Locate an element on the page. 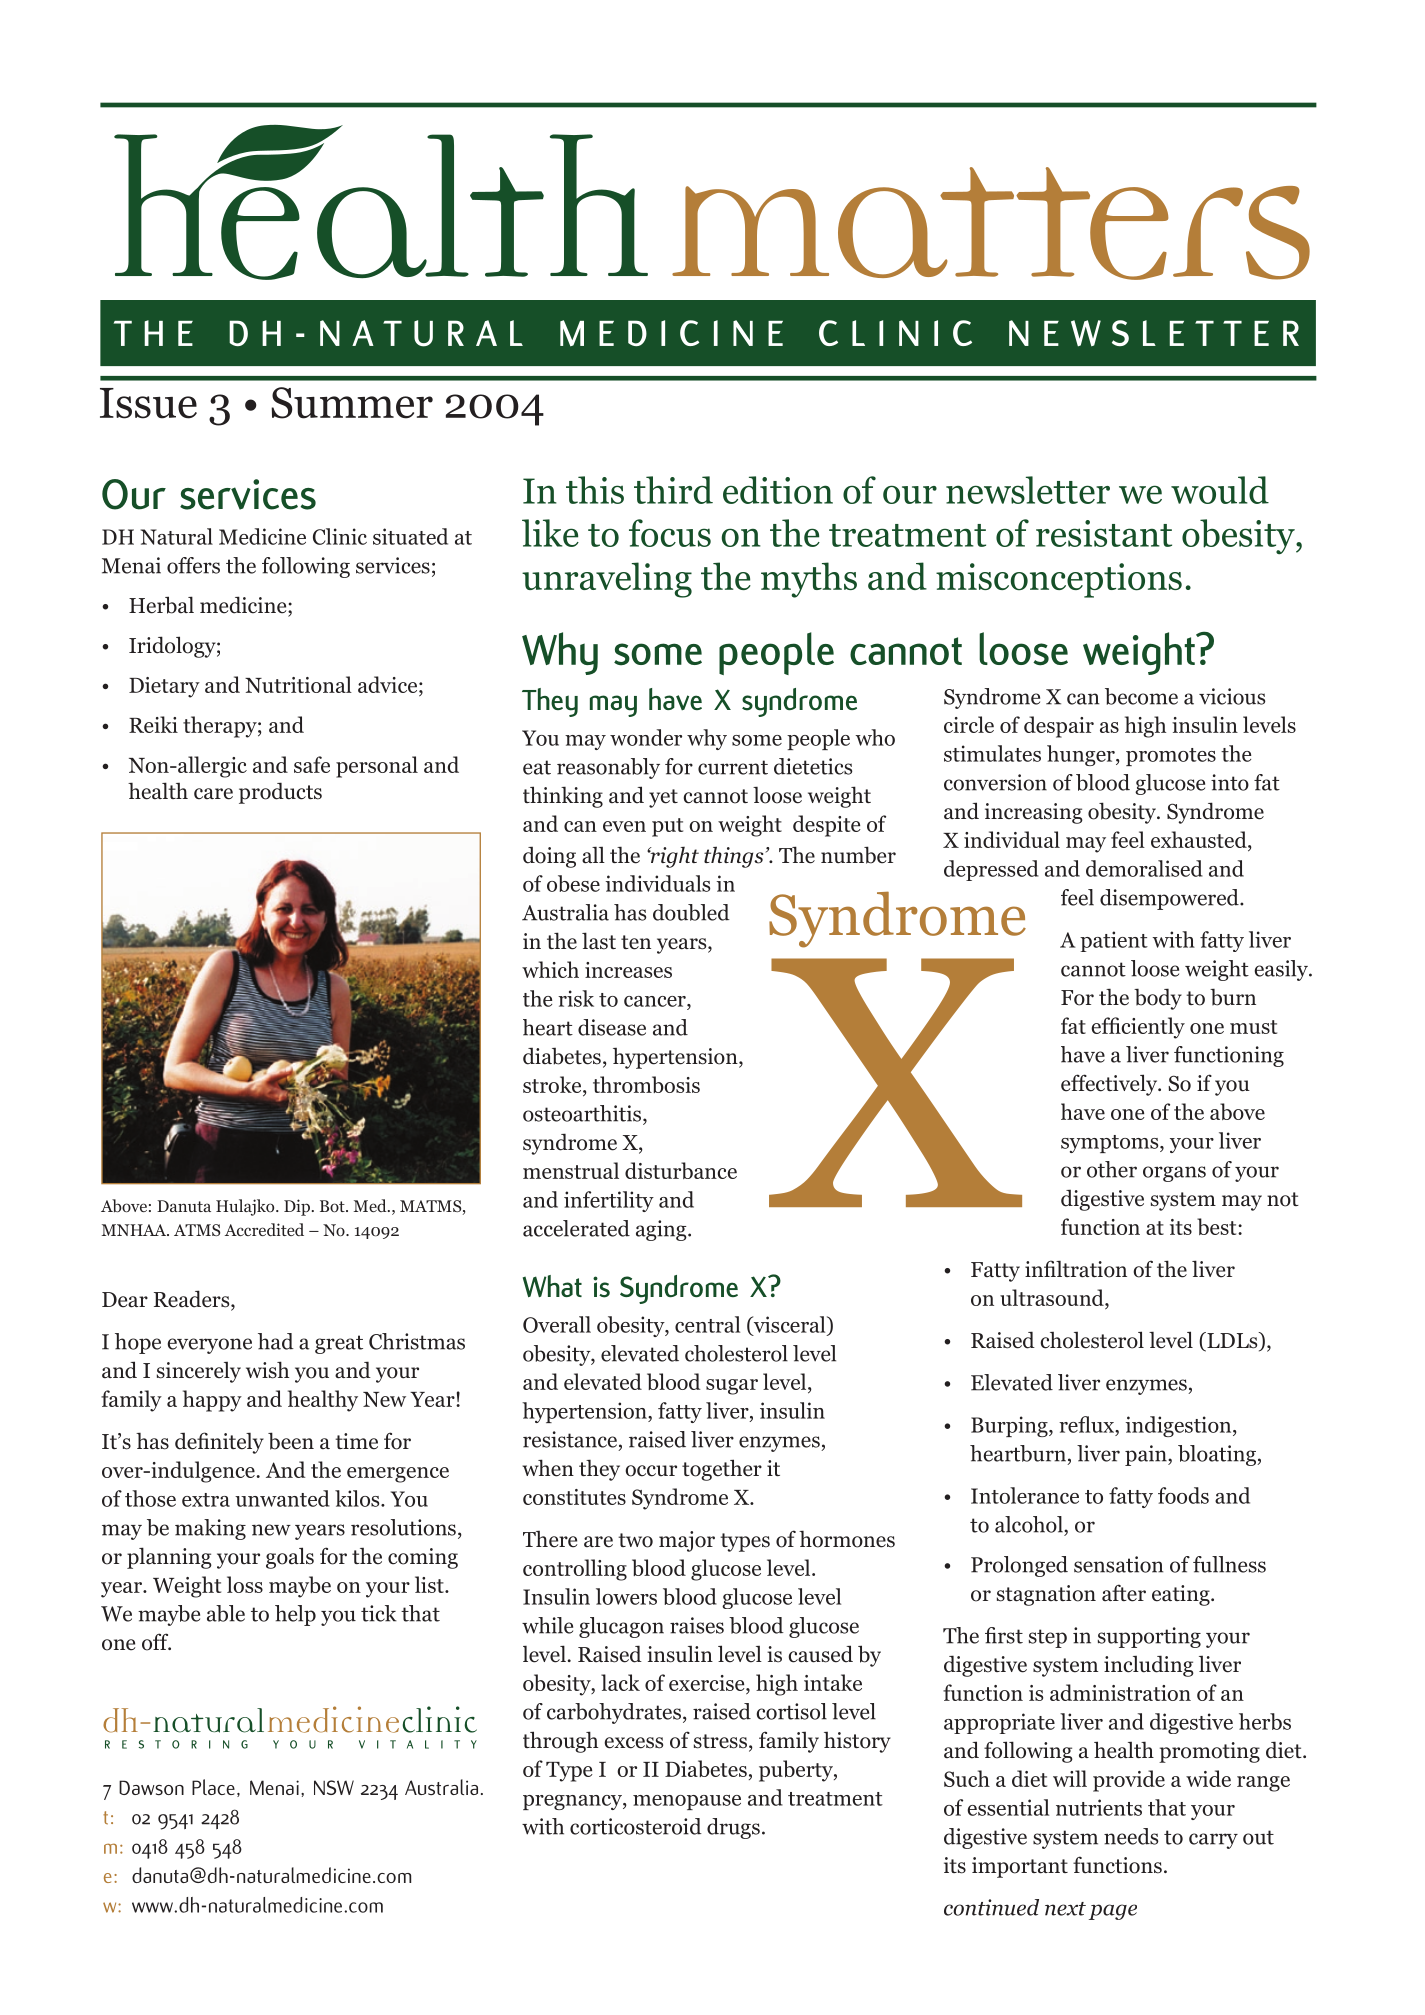 Image resolution: width=1425 pixels, height=2015 pixels. would is located at coordinates (1220, 490).
